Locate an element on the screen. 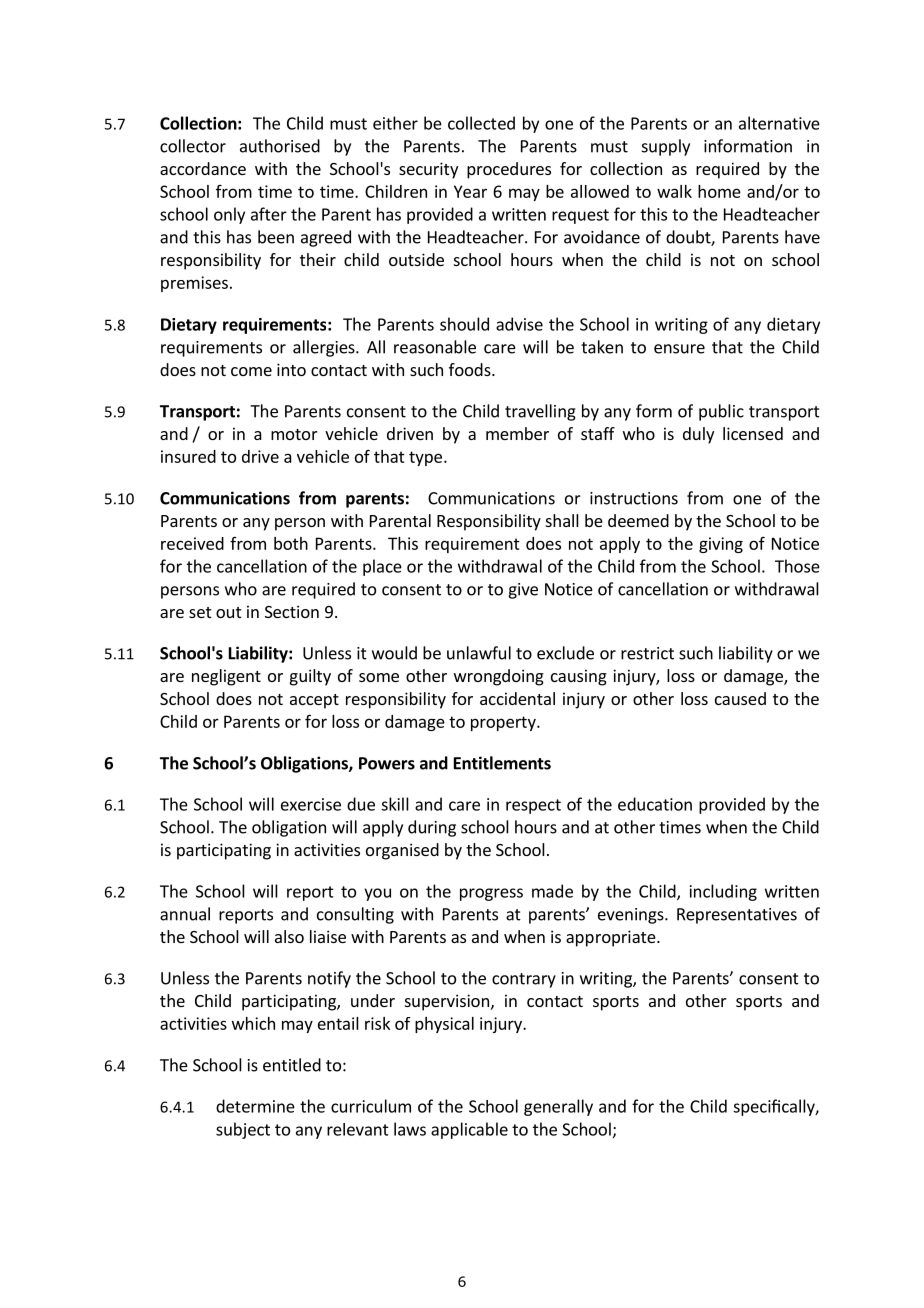 This screenshot has width=924, height=1308. motor is located at coordinates (294, 434).
